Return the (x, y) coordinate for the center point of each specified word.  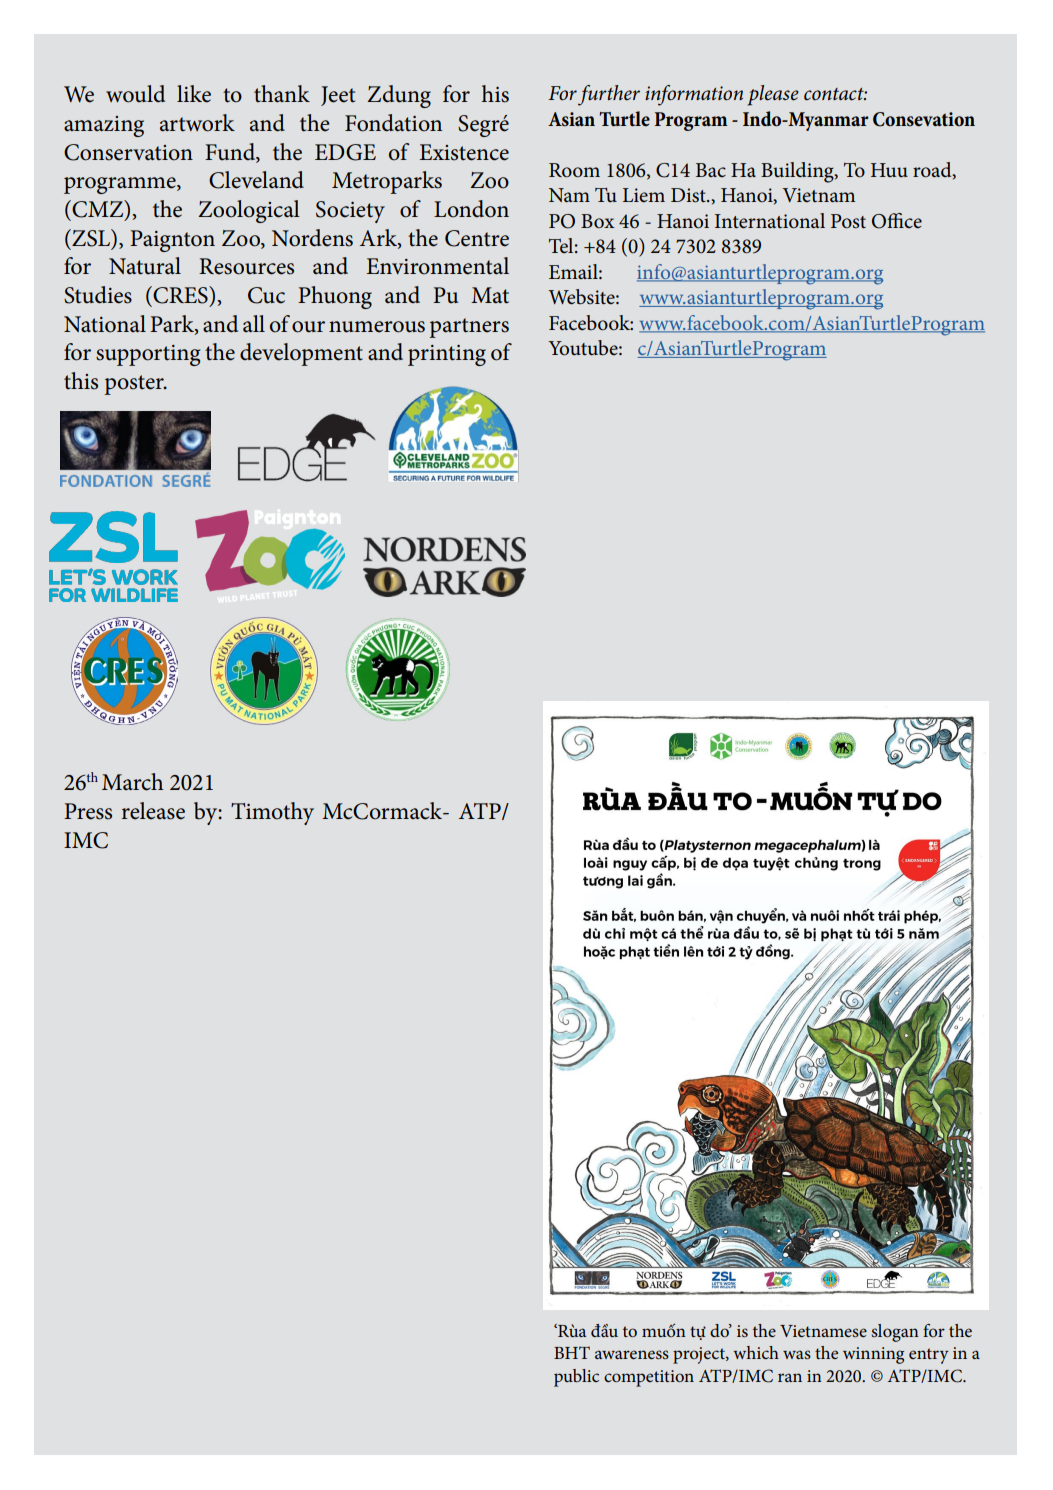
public (576, 1378)
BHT (572, 1352)
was (797, 1354)
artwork (197, 123)
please (773, 95)
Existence (464, 152)
